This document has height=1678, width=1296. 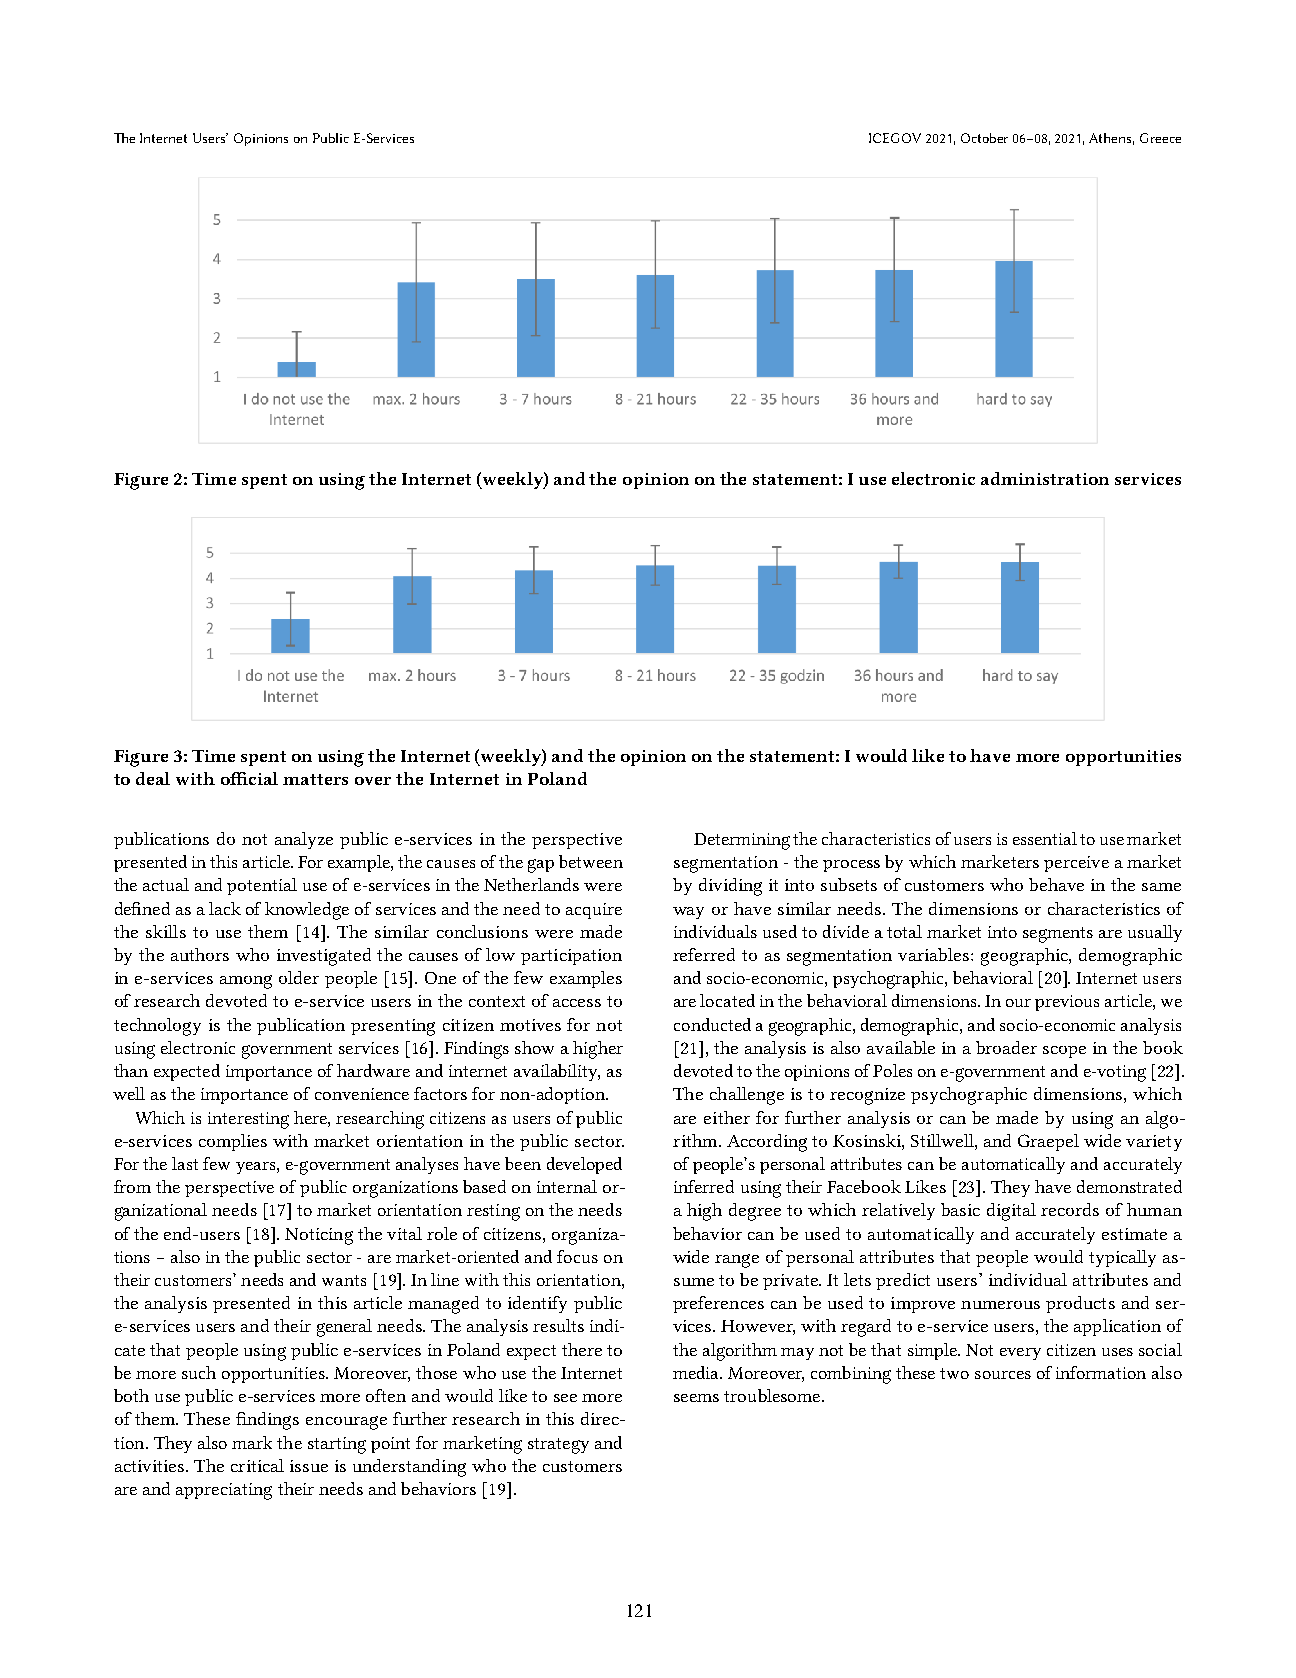 What do you see at coordinates (246, 982) in the document?
I see `among` at bounding box center [246, 982].
